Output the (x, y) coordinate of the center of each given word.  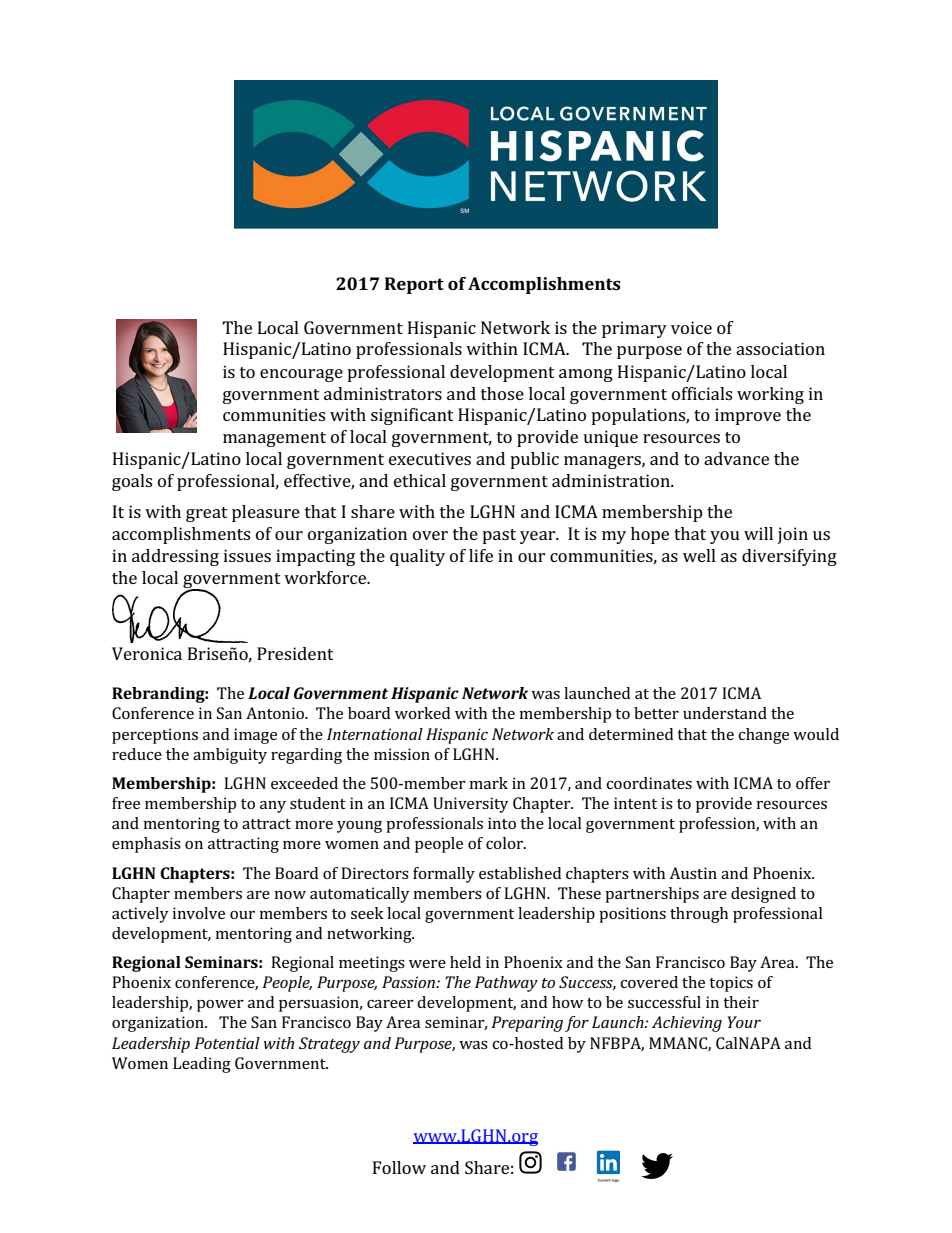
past (499, 536)
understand (725, 713)
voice (691, 327)
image (255, 736)
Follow (399, 1167)
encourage (301, 375)
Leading (202, 1065)
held (465, 962)
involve (199, 913)
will (758, 533)
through (699, 915)
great (207, 514)
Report (414, 285)
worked (422, 713)
